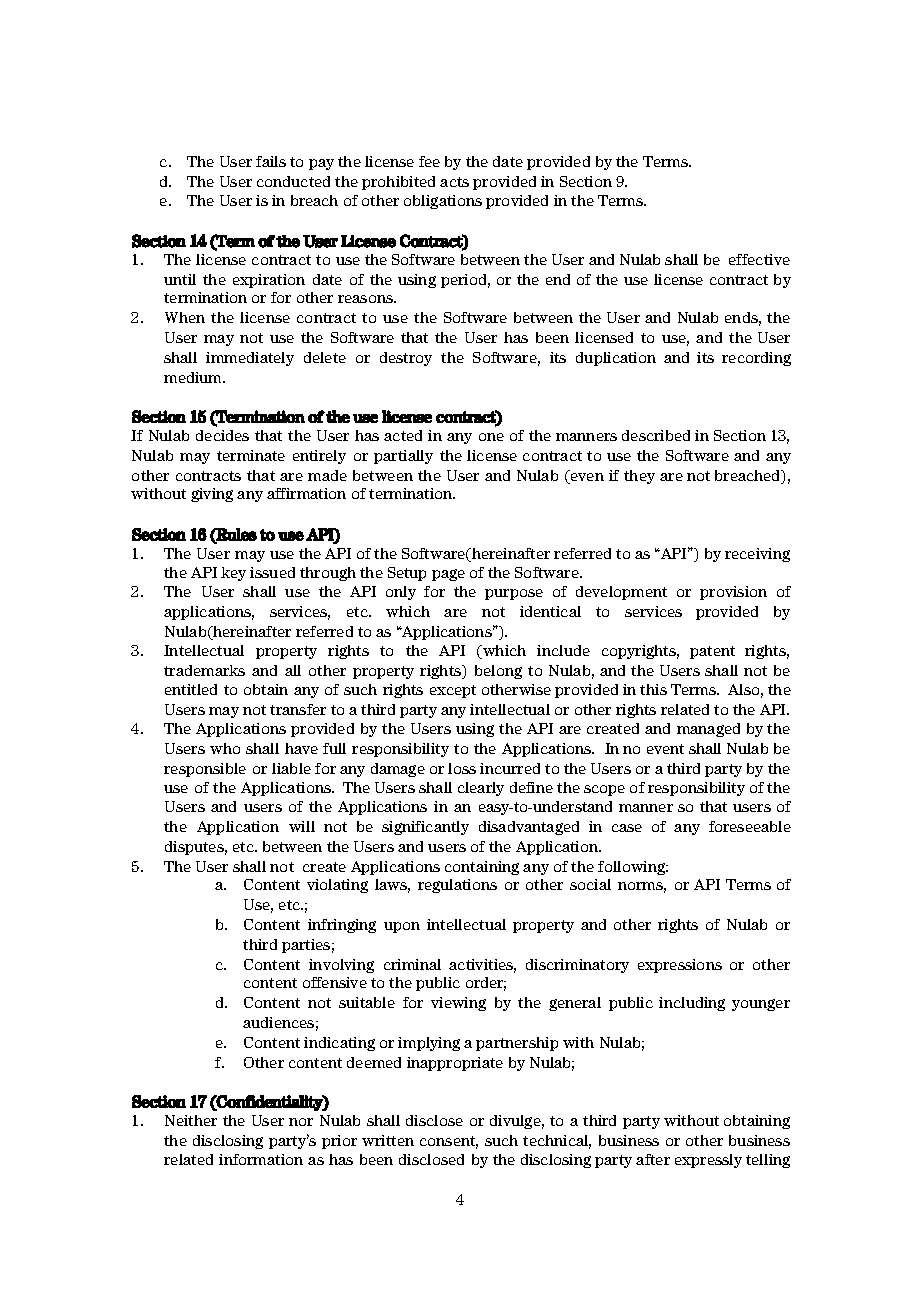 The height and width of the screenshot is (1308, 924). What do you see at coordinates (712, 652) in the screenshot?
I see `patent` at bounding box center [712, 652].
